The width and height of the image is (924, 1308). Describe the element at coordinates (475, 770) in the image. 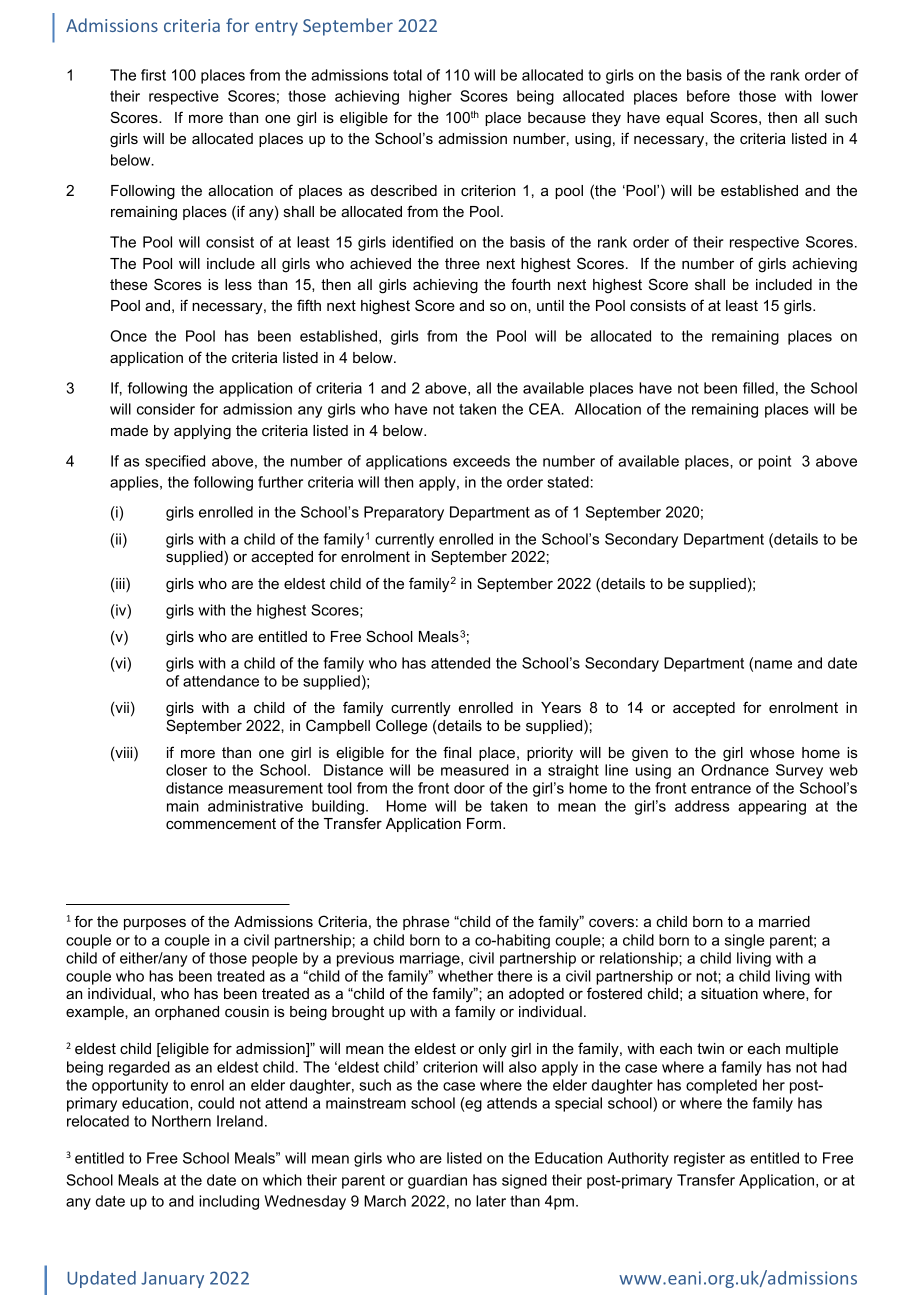

I see `measured` at that location.
